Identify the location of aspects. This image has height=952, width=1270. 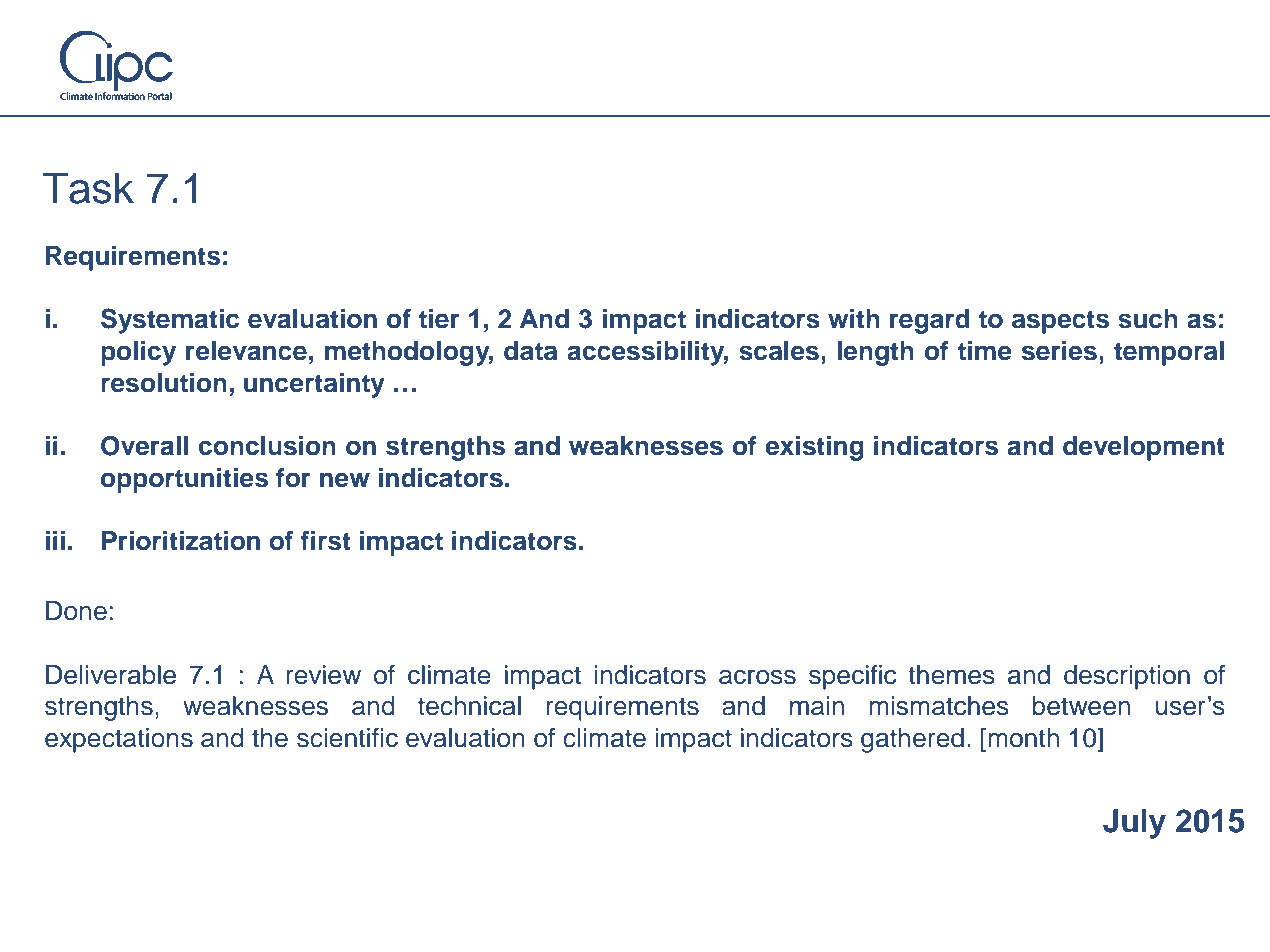
(1060, 322).
